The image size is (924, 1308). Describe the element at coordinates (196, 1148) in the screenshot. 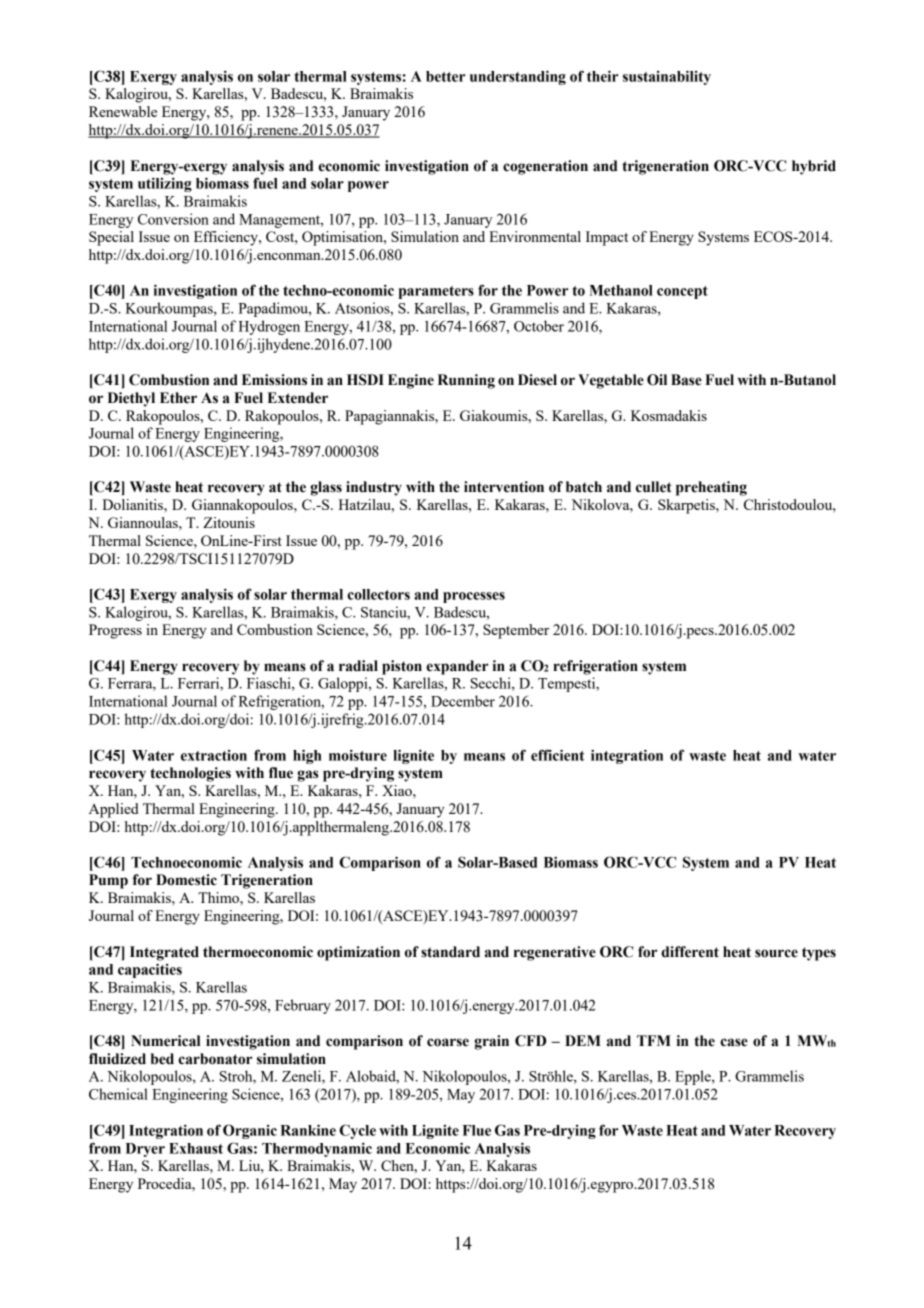

I see `Exhaust` at that location.
